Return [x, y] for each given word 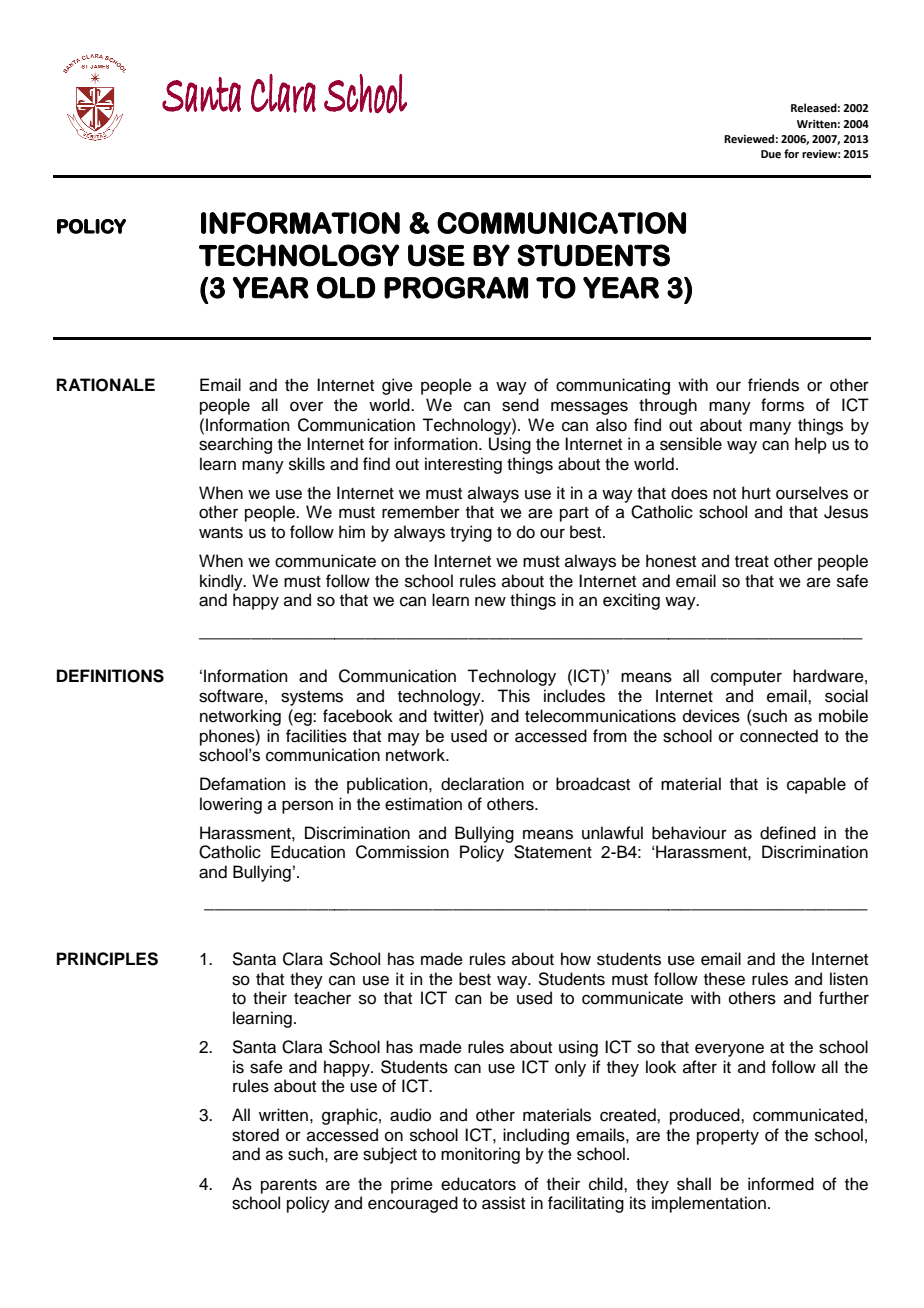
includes [574, 696]
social [846, 696]
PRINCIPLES [107, 959]
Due [771, 154]
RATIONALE [106, 385]
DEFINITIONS [110, 676]
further [844, 998]
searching [235, 445]
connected [779, 736]
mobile [843, 716]
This [513, 696]
